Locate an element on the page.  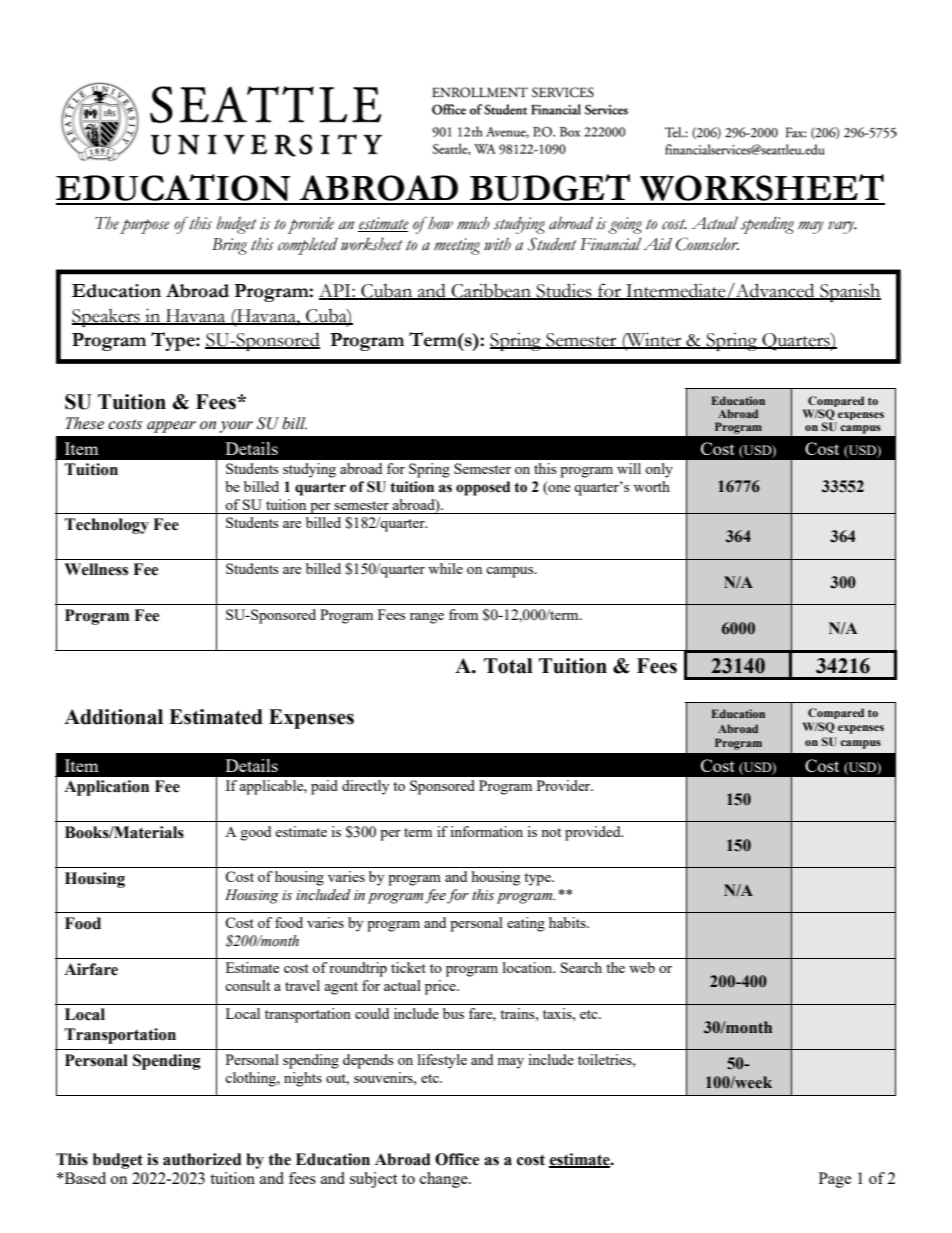
purpose is located at coordinates (145, 226).
